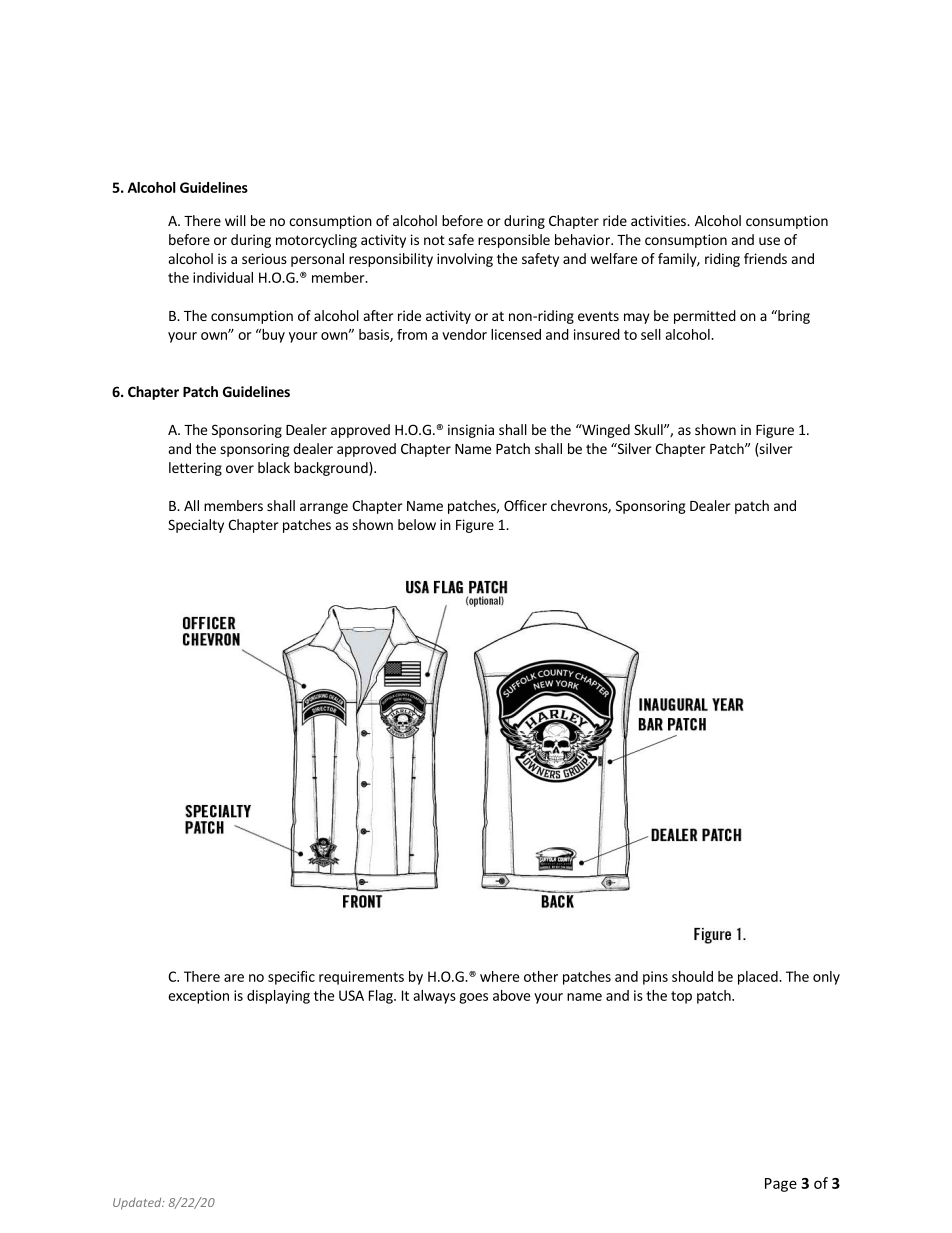 This page has width=952, height=1233. I want to click on goes, so click(473, 998).
